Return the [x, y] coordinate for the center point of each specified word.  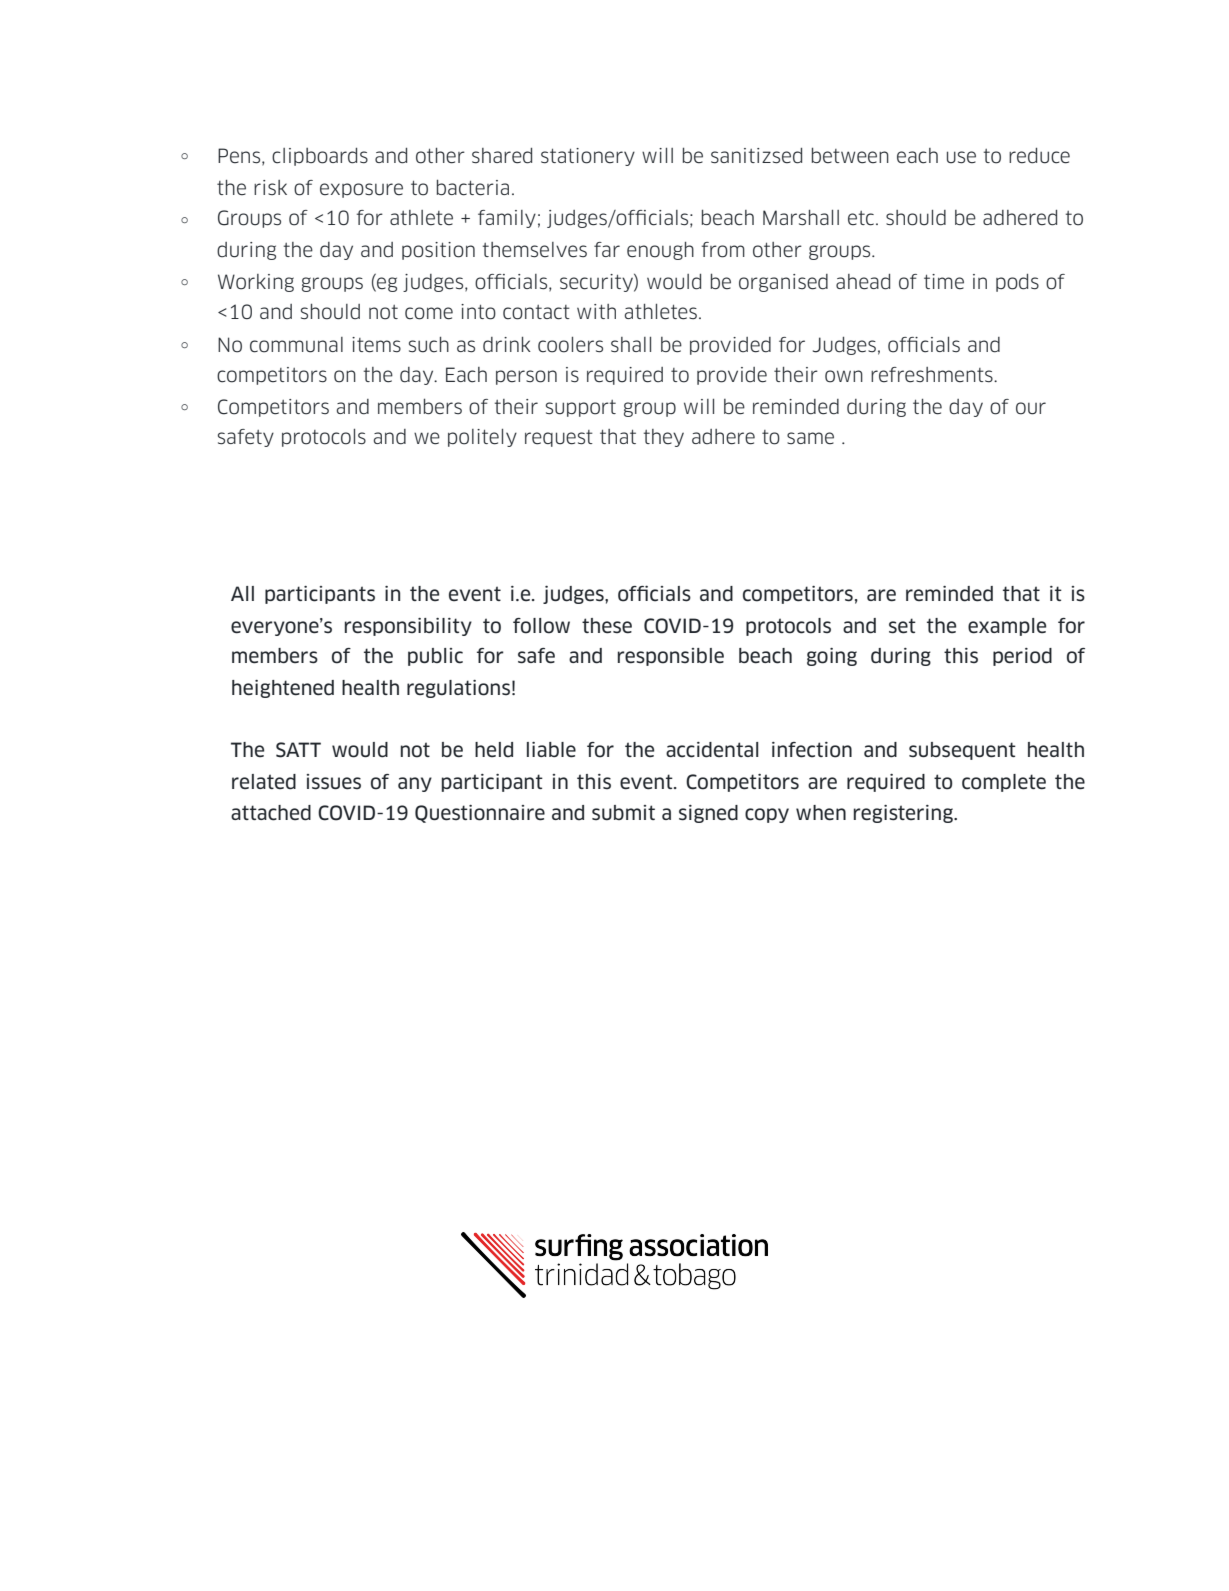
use [961, 157]
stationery [588, 157]
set [902, 626]
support [581, 408]
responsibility [408, 627]
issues [333, 782]
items [376, 345]
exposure [361, 190]
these [607, 626]
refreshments [933, 375]
